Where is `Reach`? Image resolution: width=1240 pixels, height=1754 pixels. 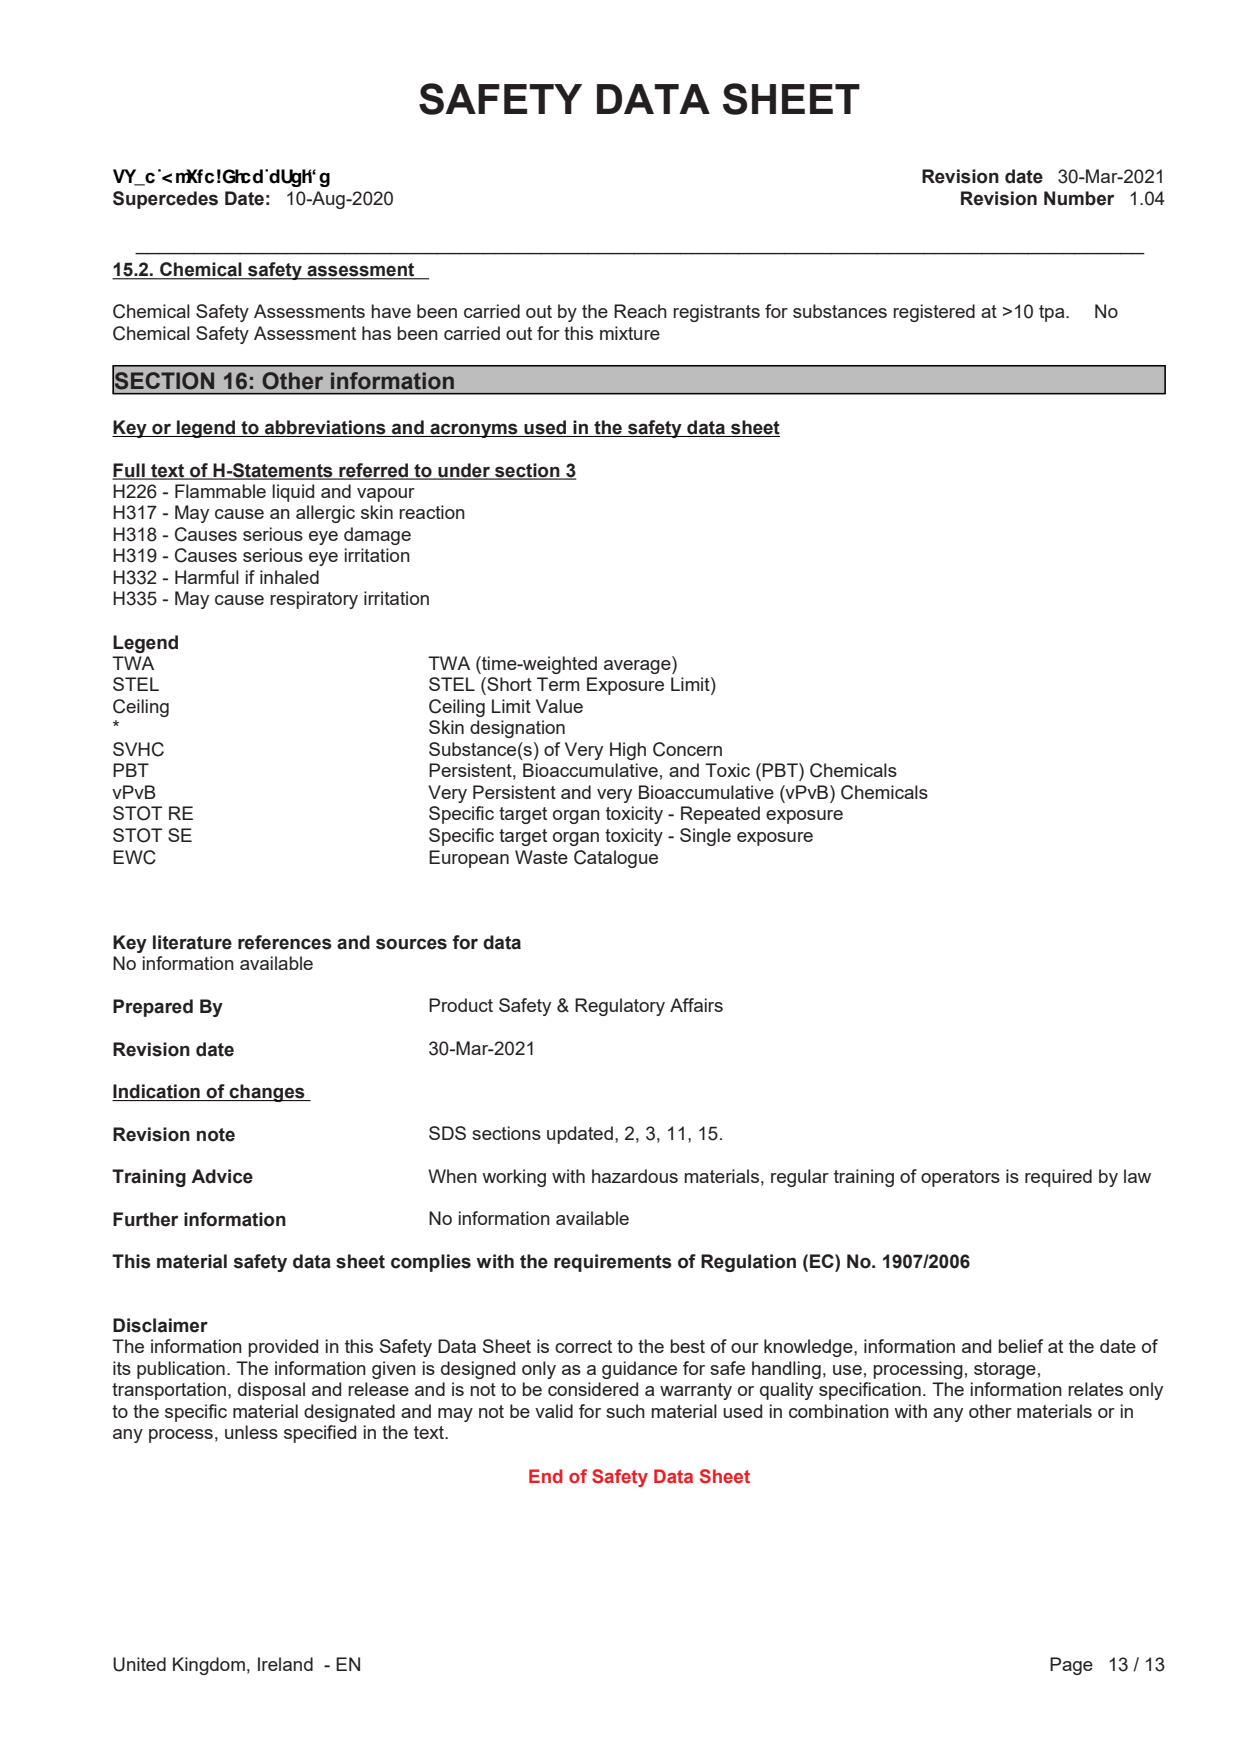 Reach is located at coordinates (640, 311).
